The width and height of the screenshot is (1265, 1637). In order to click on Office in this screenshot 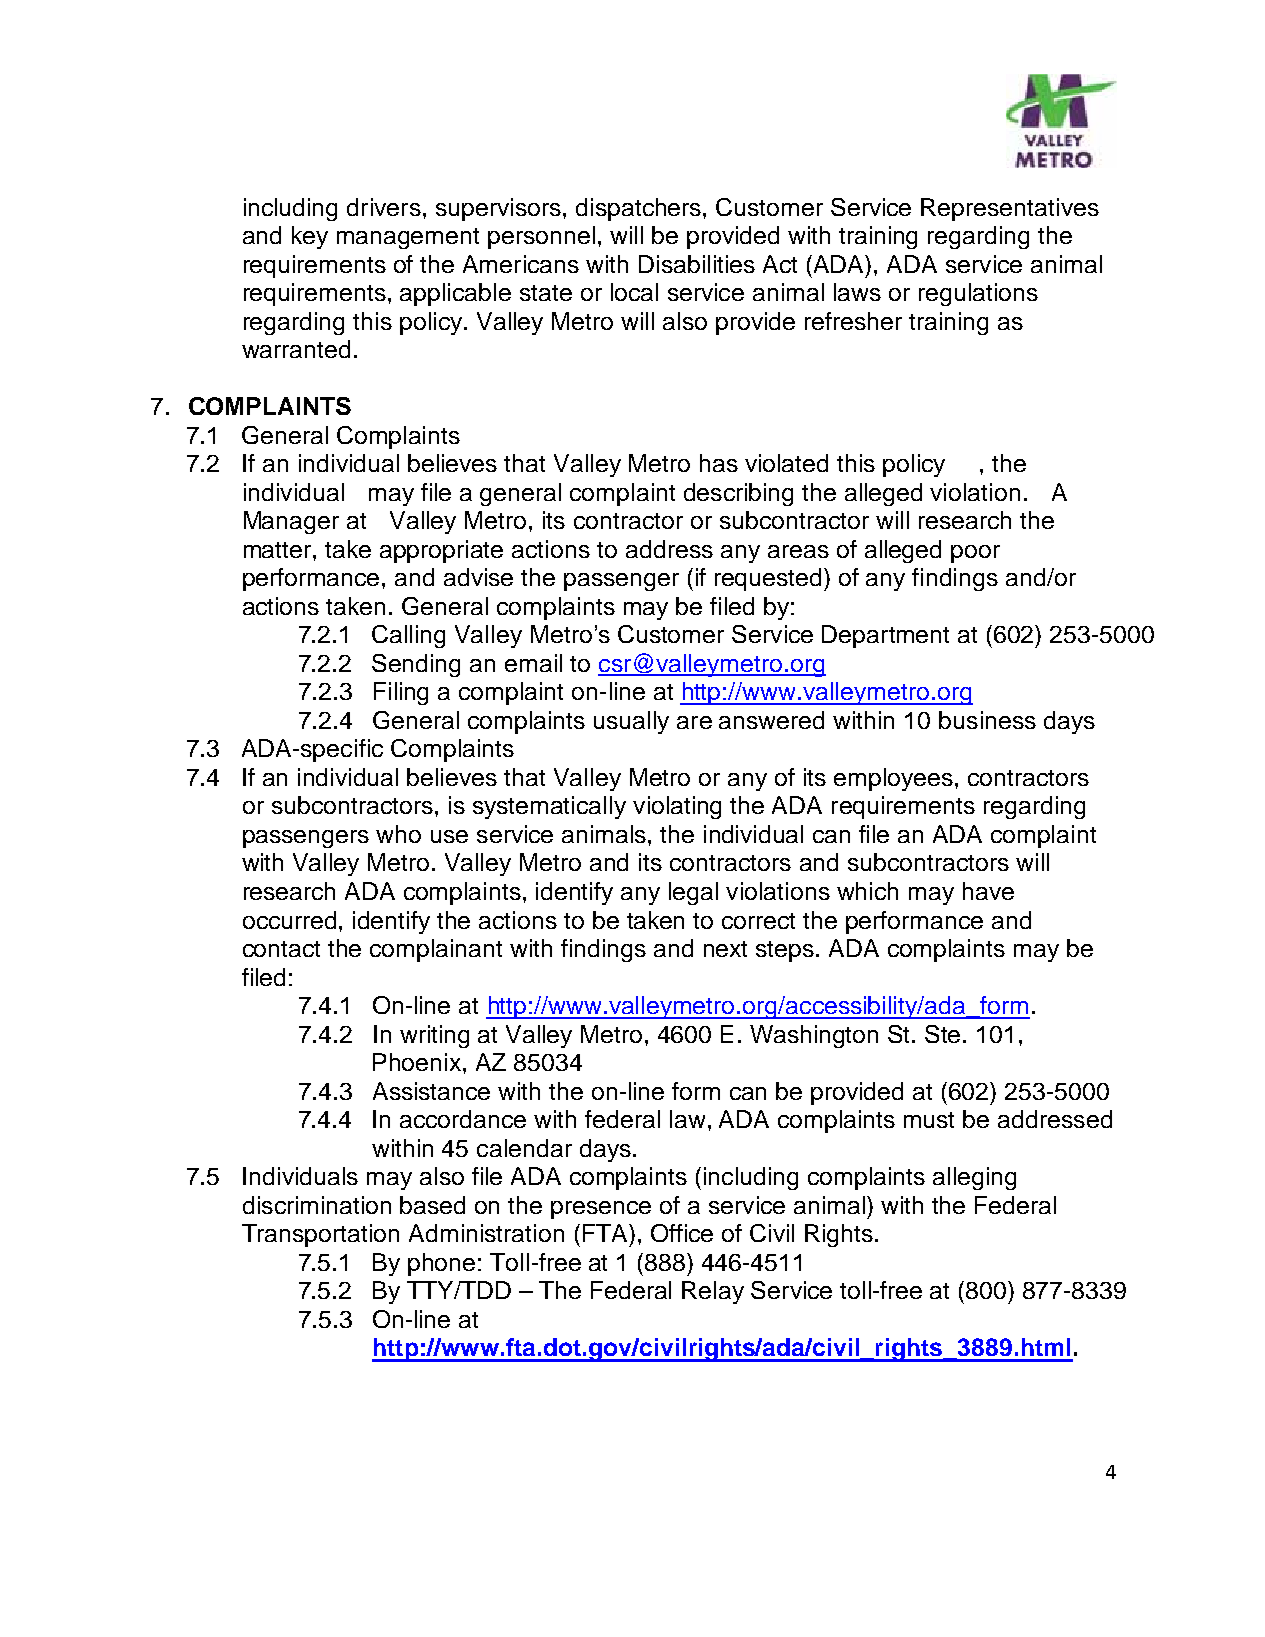, I will do `click(682, 1233)`.
